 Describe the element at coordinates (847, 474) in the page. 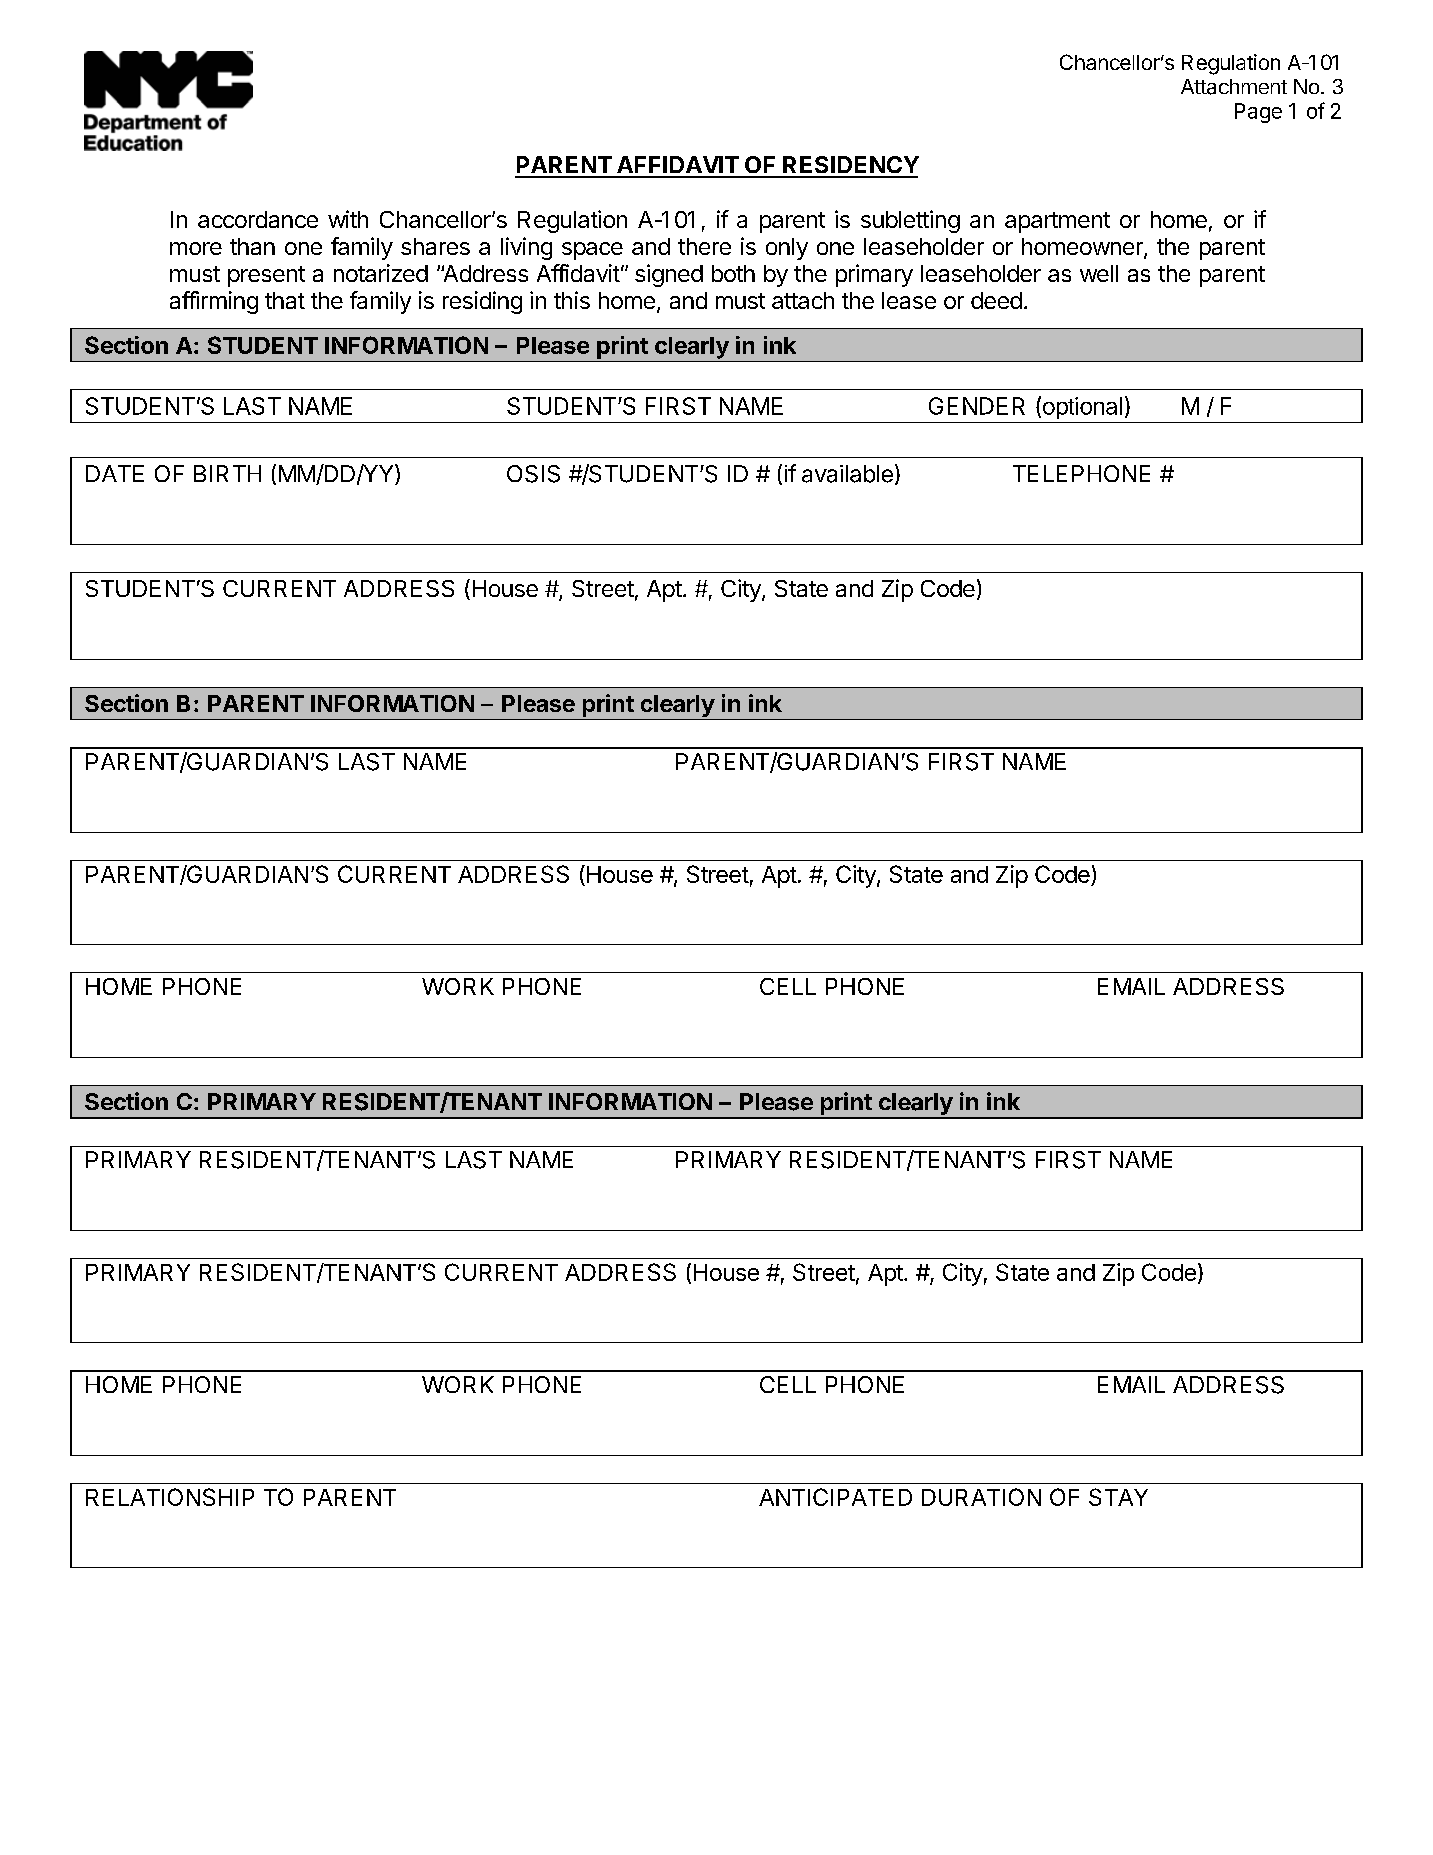

I see `available` at that location.
